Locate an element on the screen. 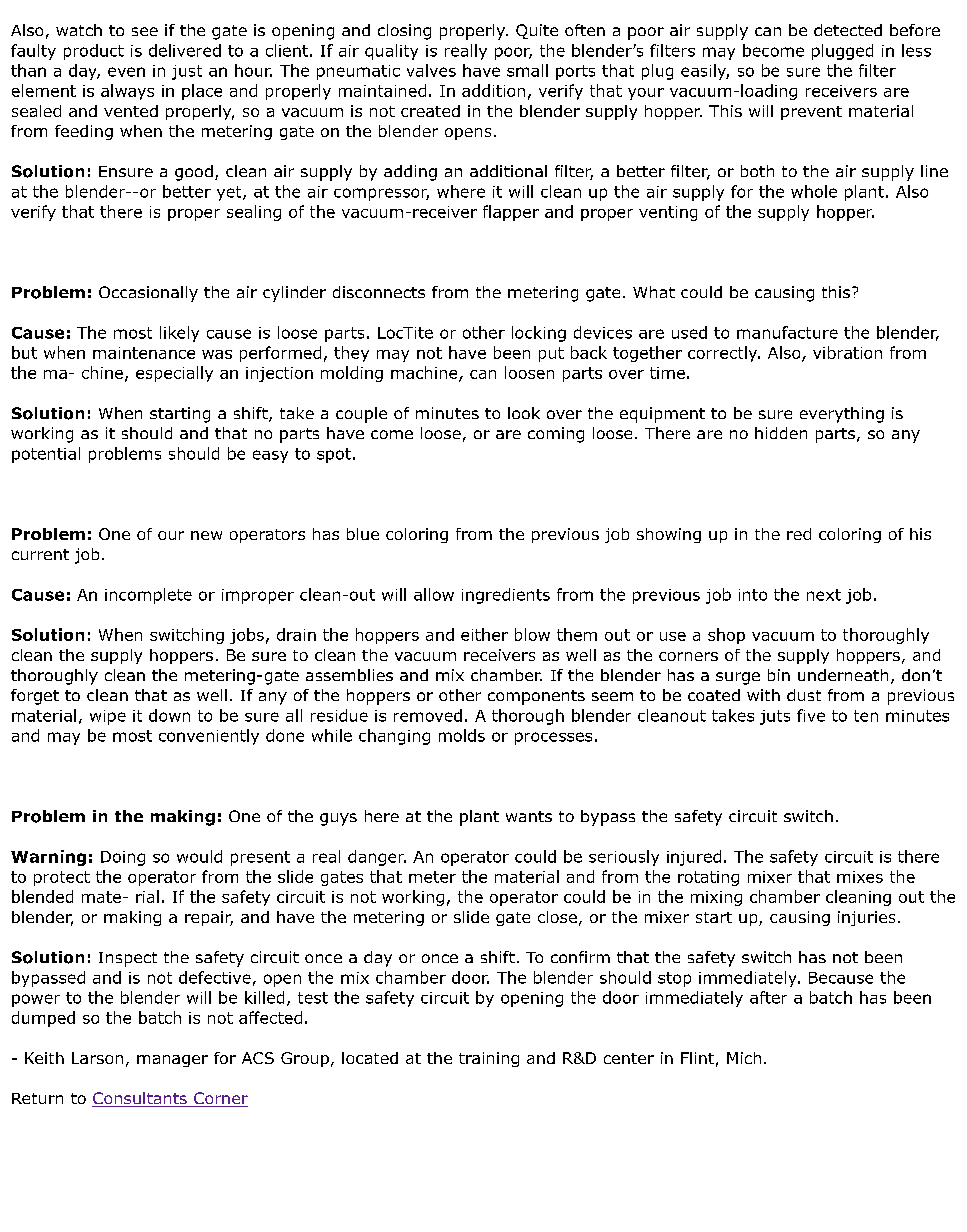 The width and height of the screenshot is (967, 1232). training is located at coordinates (489, 1059).
